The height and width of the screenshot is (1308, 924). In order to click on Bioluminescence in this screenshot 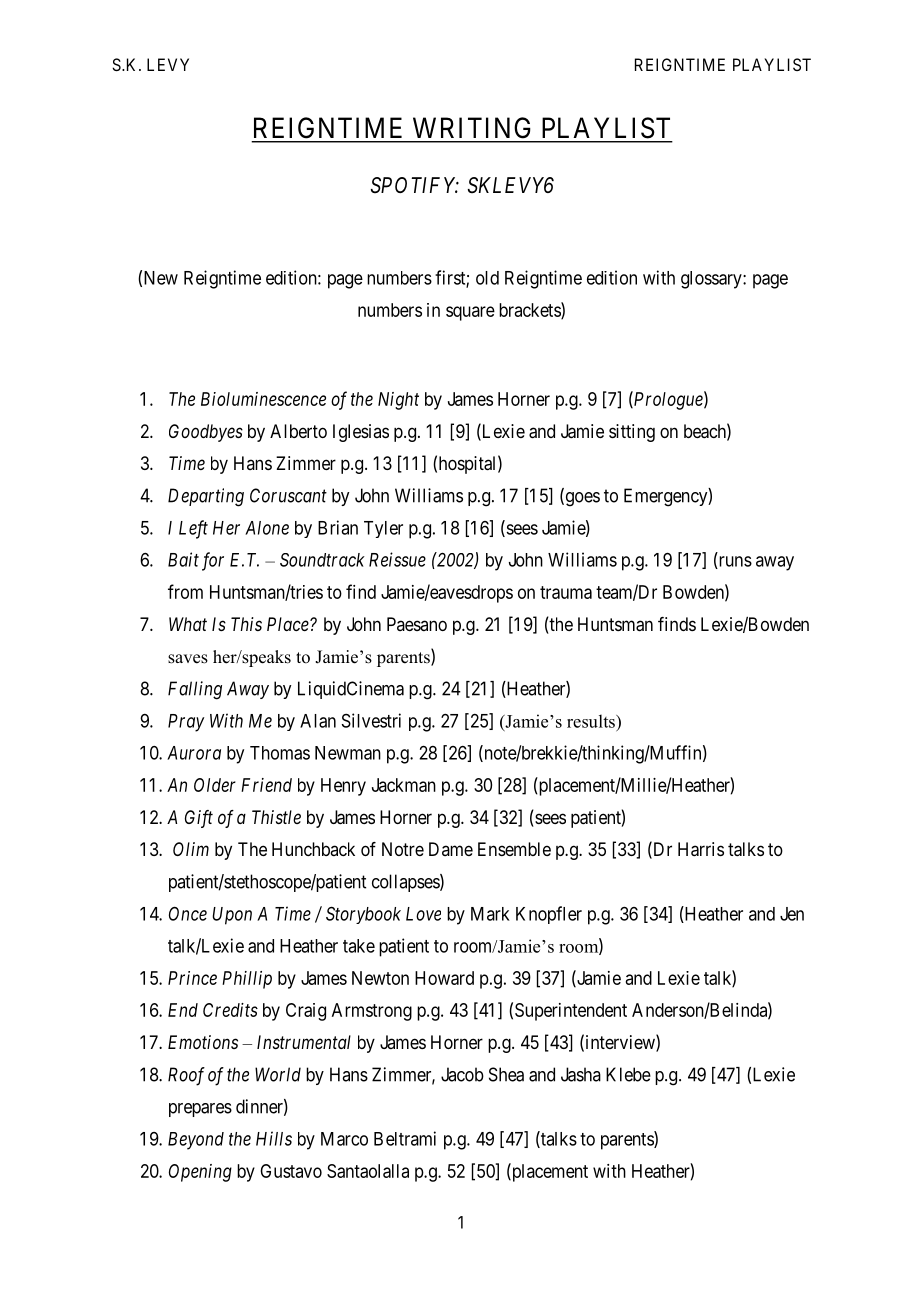, I will do `click(263, 399)`.
